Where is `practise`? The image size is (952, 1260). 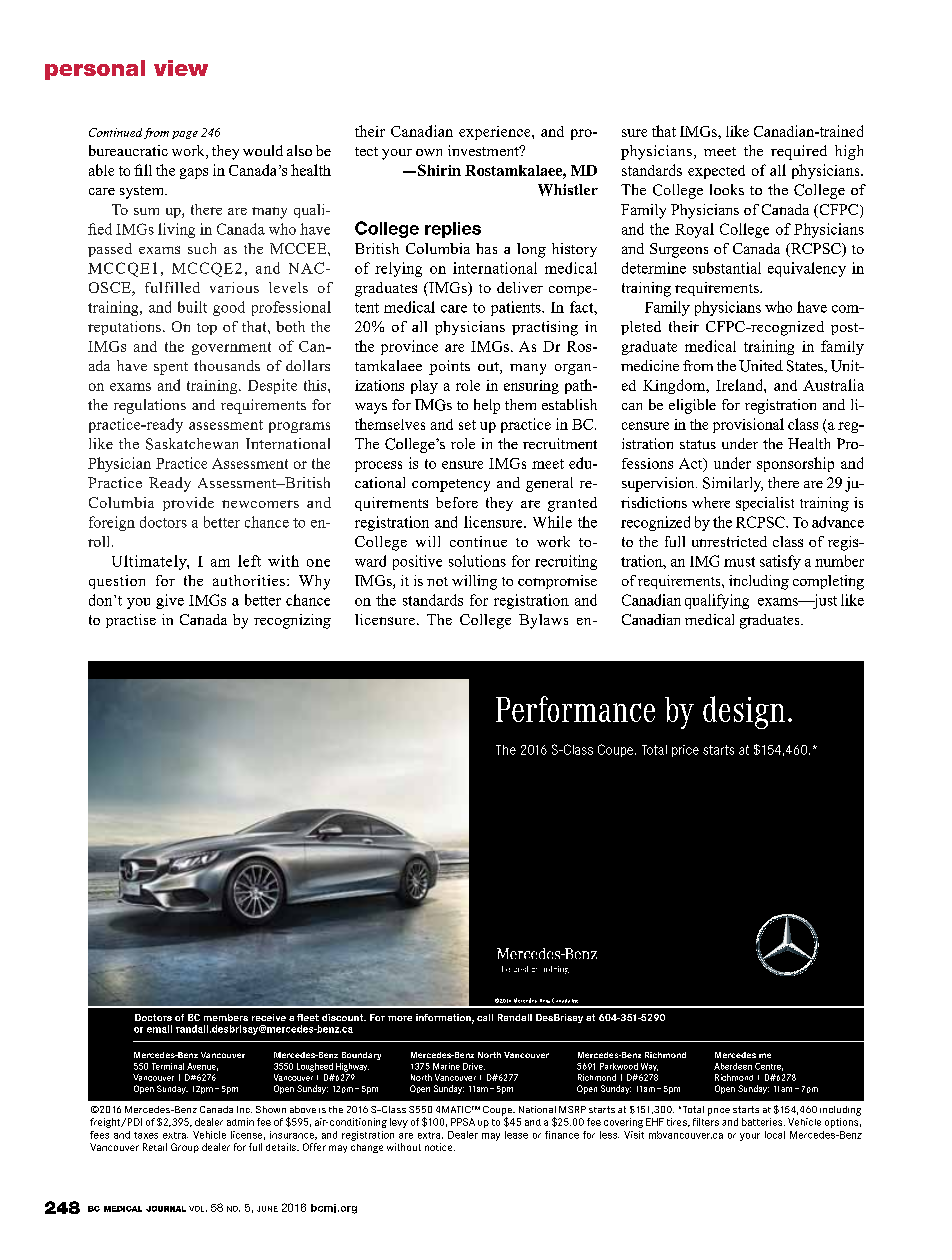
practise is located at coordinates (131, 621).
